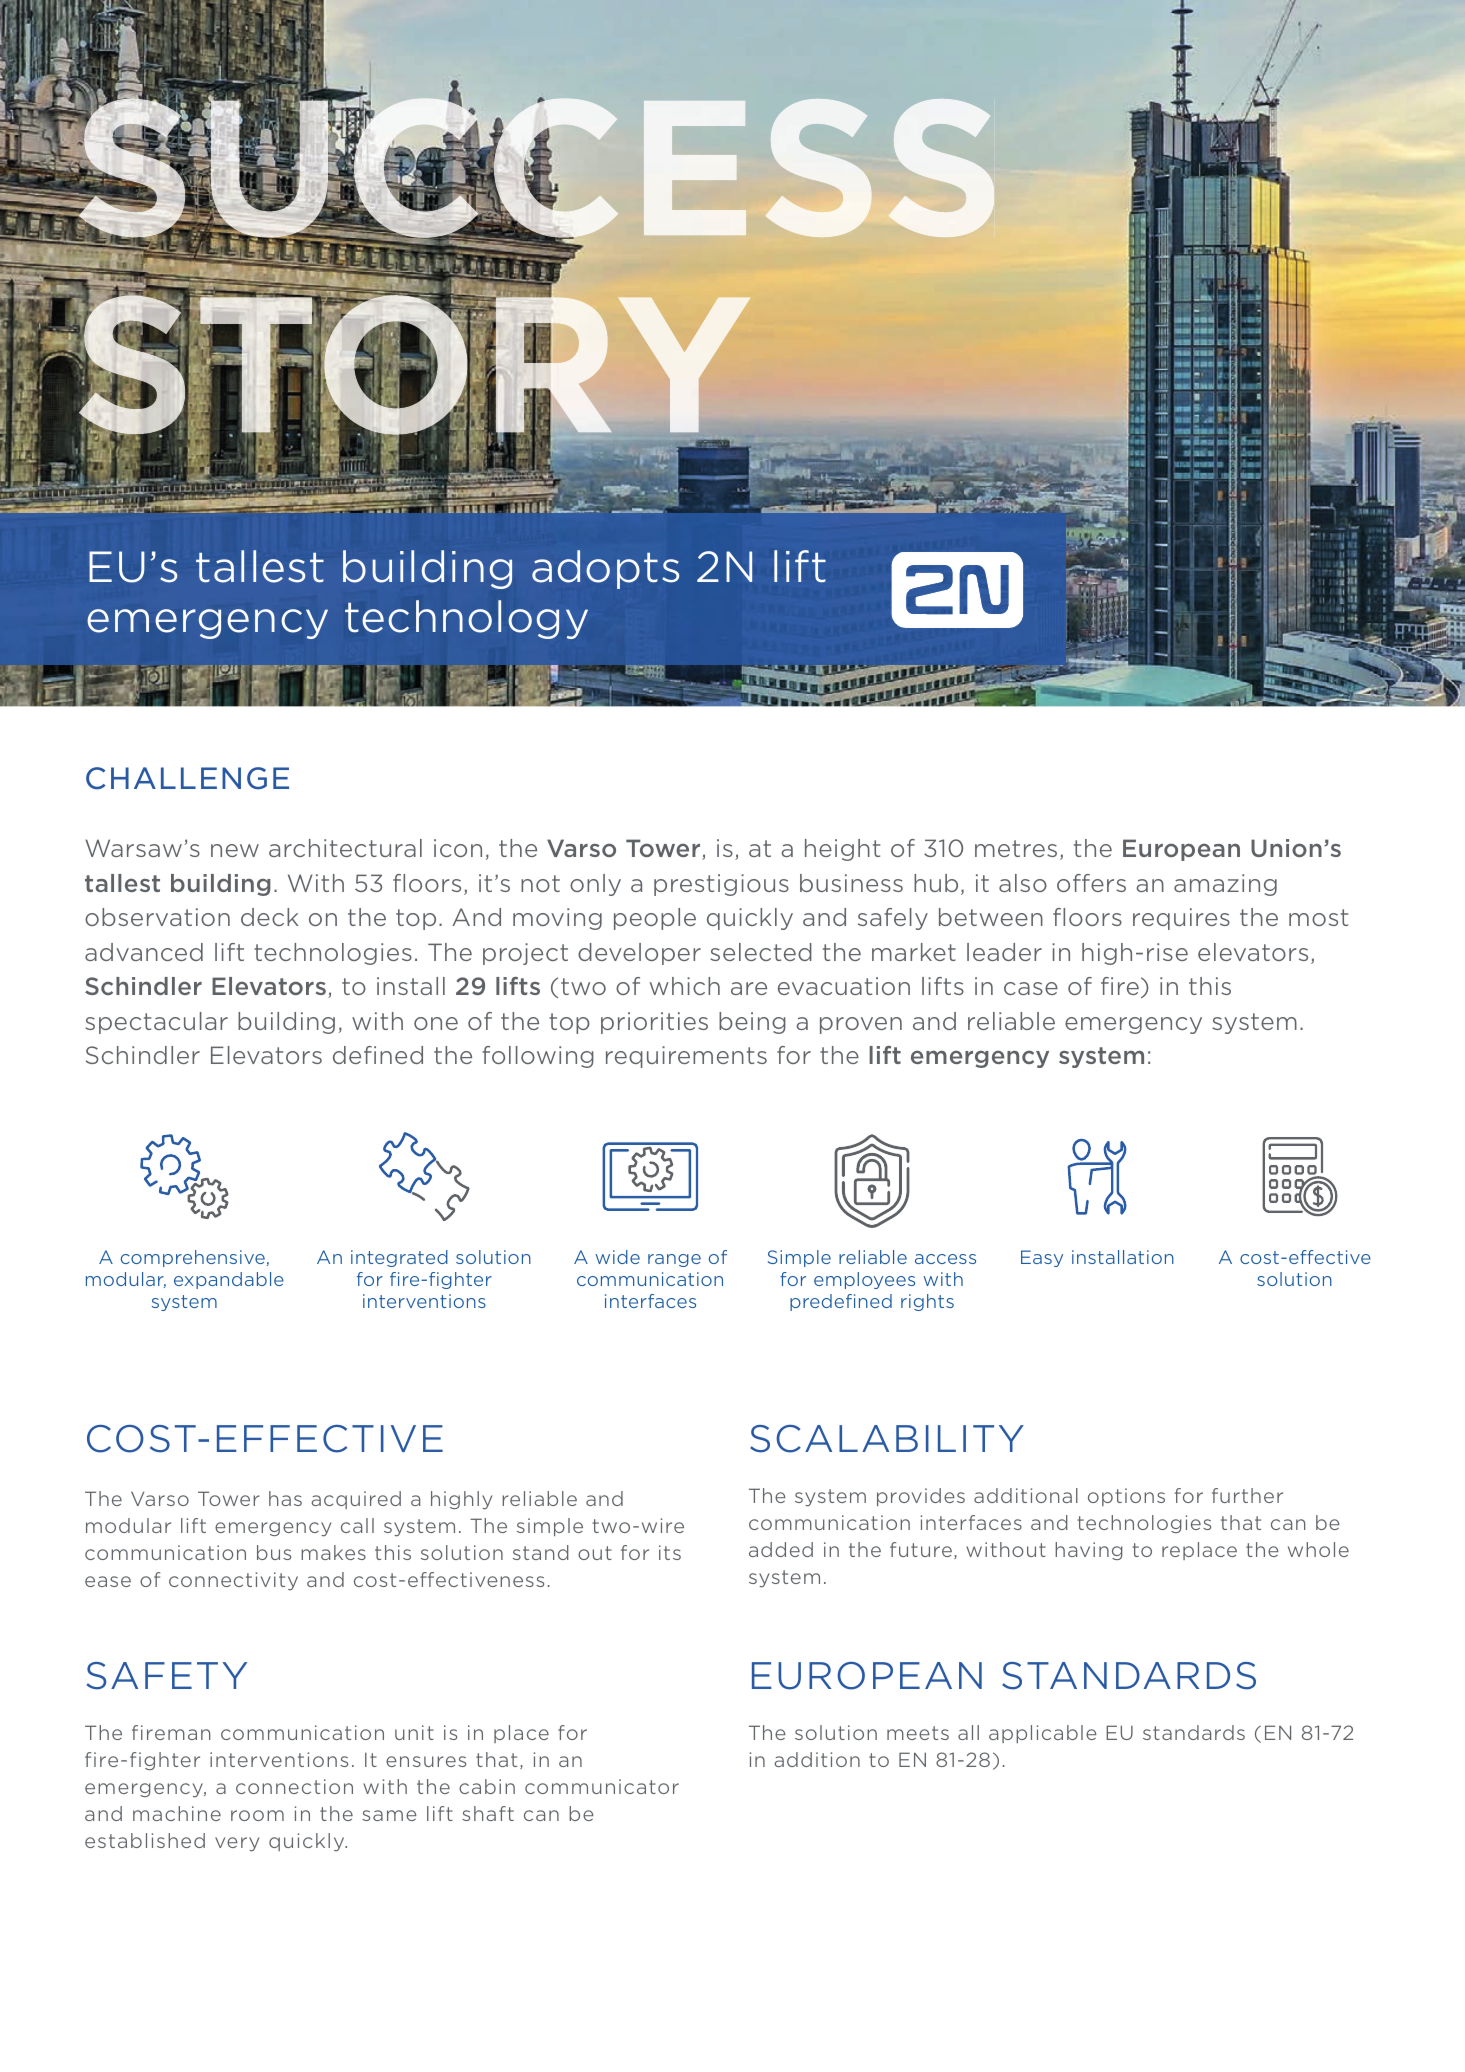  What do you see at coordinates (602, 1786) in the document?
I see `communicator` at bounding box center [602, 1786].
